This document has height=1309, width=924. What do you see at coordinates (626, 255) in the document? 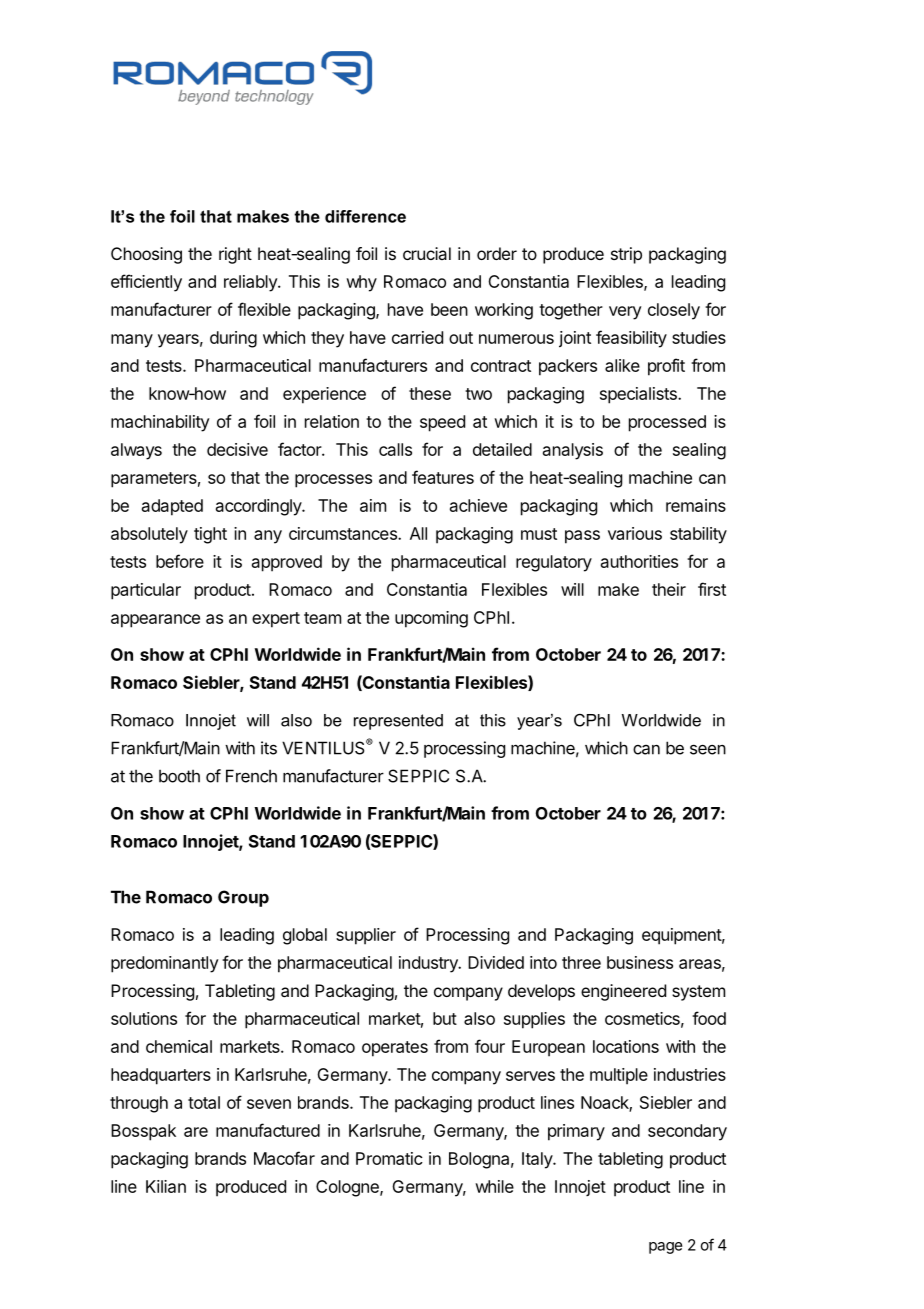
I see `strip` at bounding box center [626, 255].
